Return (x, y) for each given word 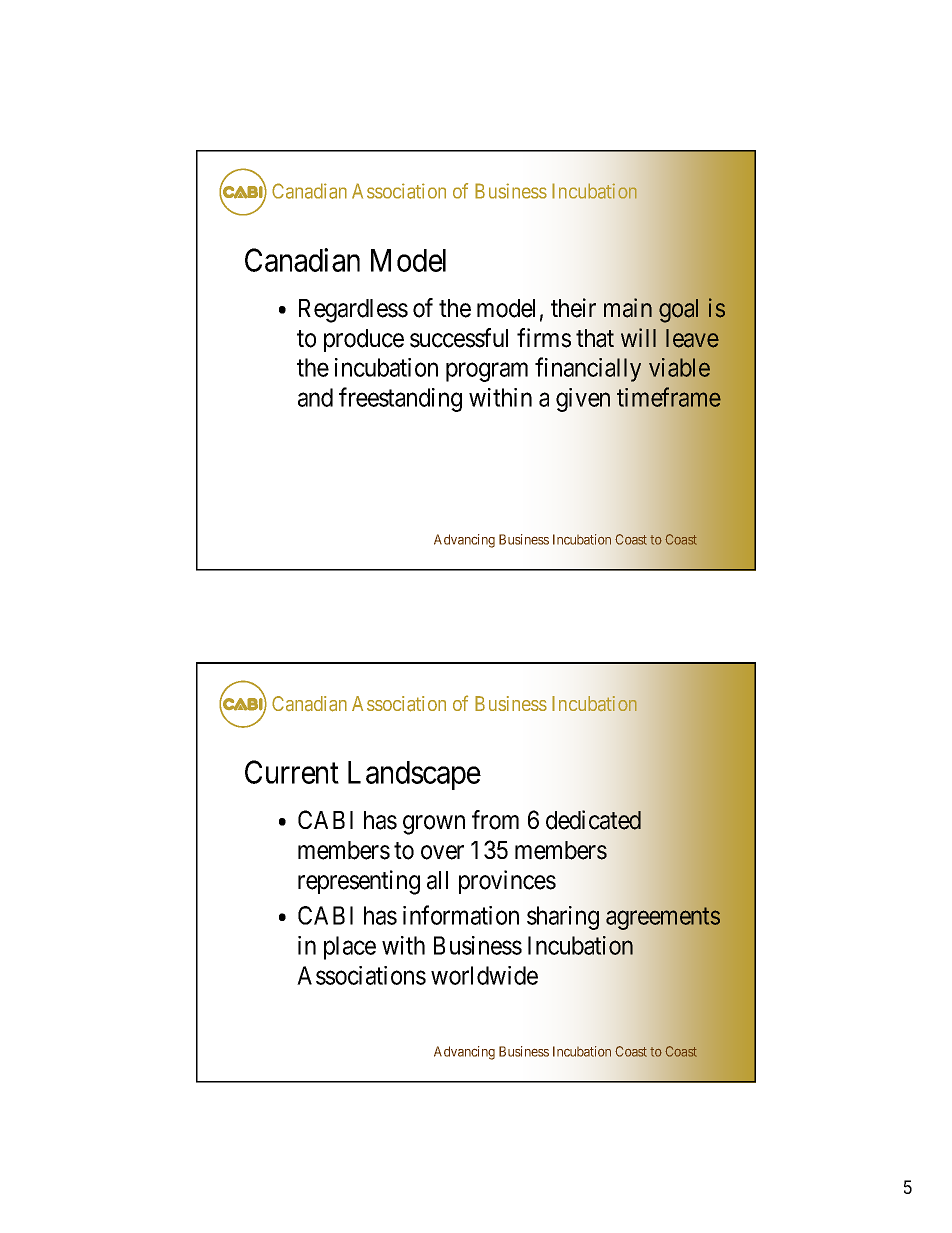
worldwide (484, 975)
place (350, 948)
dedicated (593, 820)
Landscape (414, 775)
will (638, 337)
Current (292, 772)
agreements (663, 919)
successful (459, 338)
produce (364, 340)
